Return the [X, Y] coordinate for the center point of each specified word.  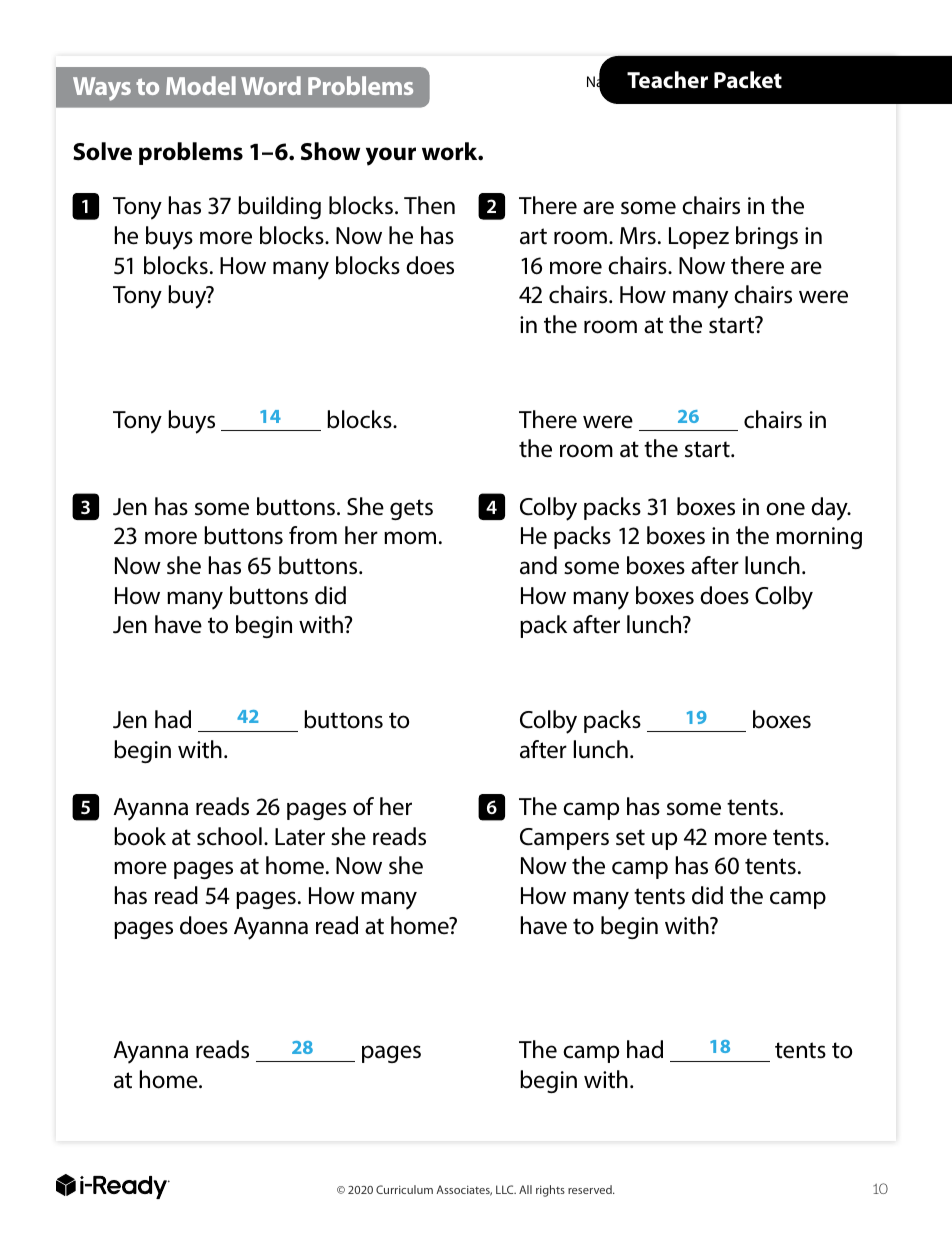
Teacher [667, 80]
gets [411, 509]
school [229, 836]
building [279, 207]
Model [201, 85]
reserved [591, 1189]
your [391, 156]
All [525, 1189]
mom [410, 538]
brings [767, 237]
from [313, 535]
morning [819, 538]
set [630, 837]
